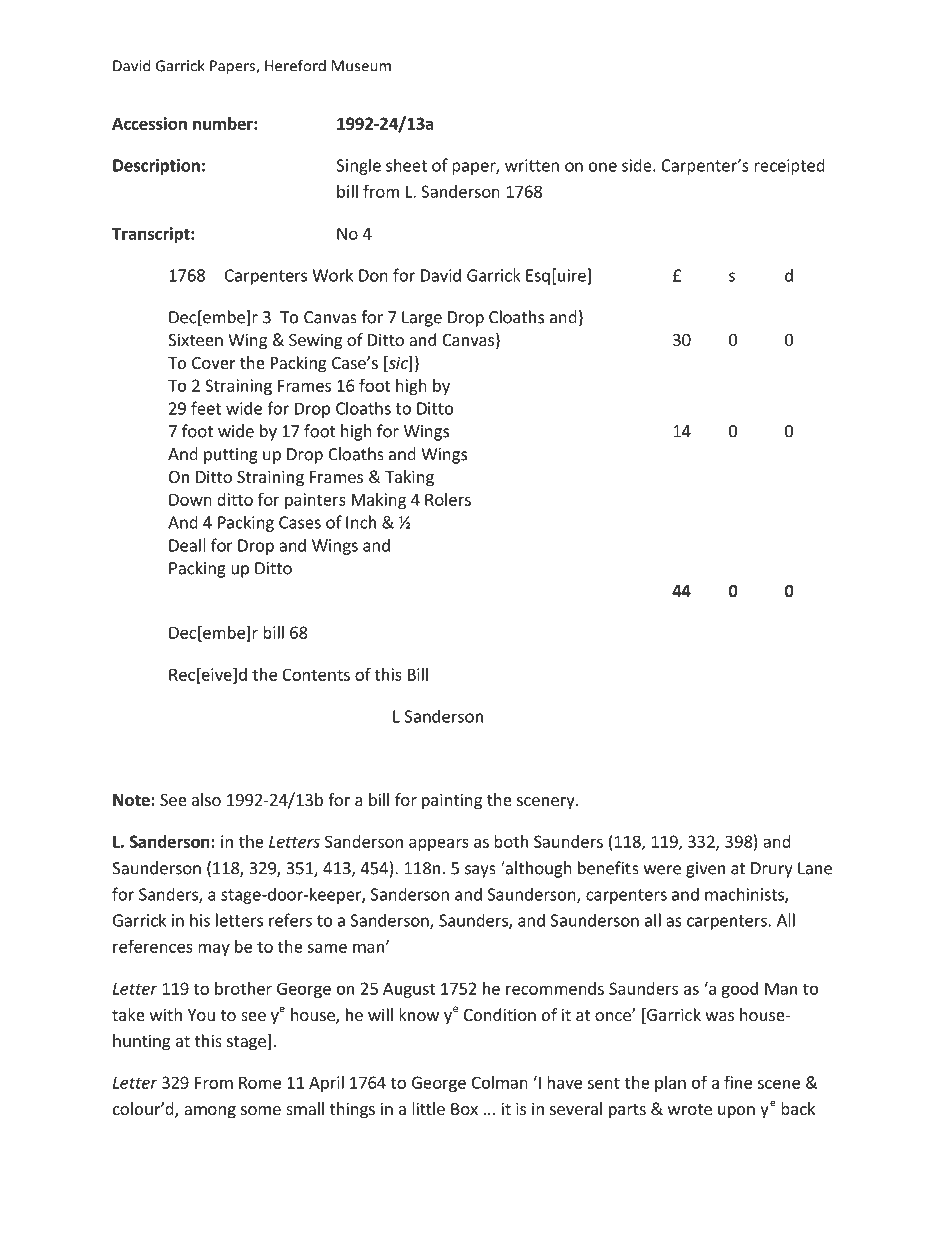  Describe the element at coordinates (361, 522) in the page. I see `Inch` at that location.
